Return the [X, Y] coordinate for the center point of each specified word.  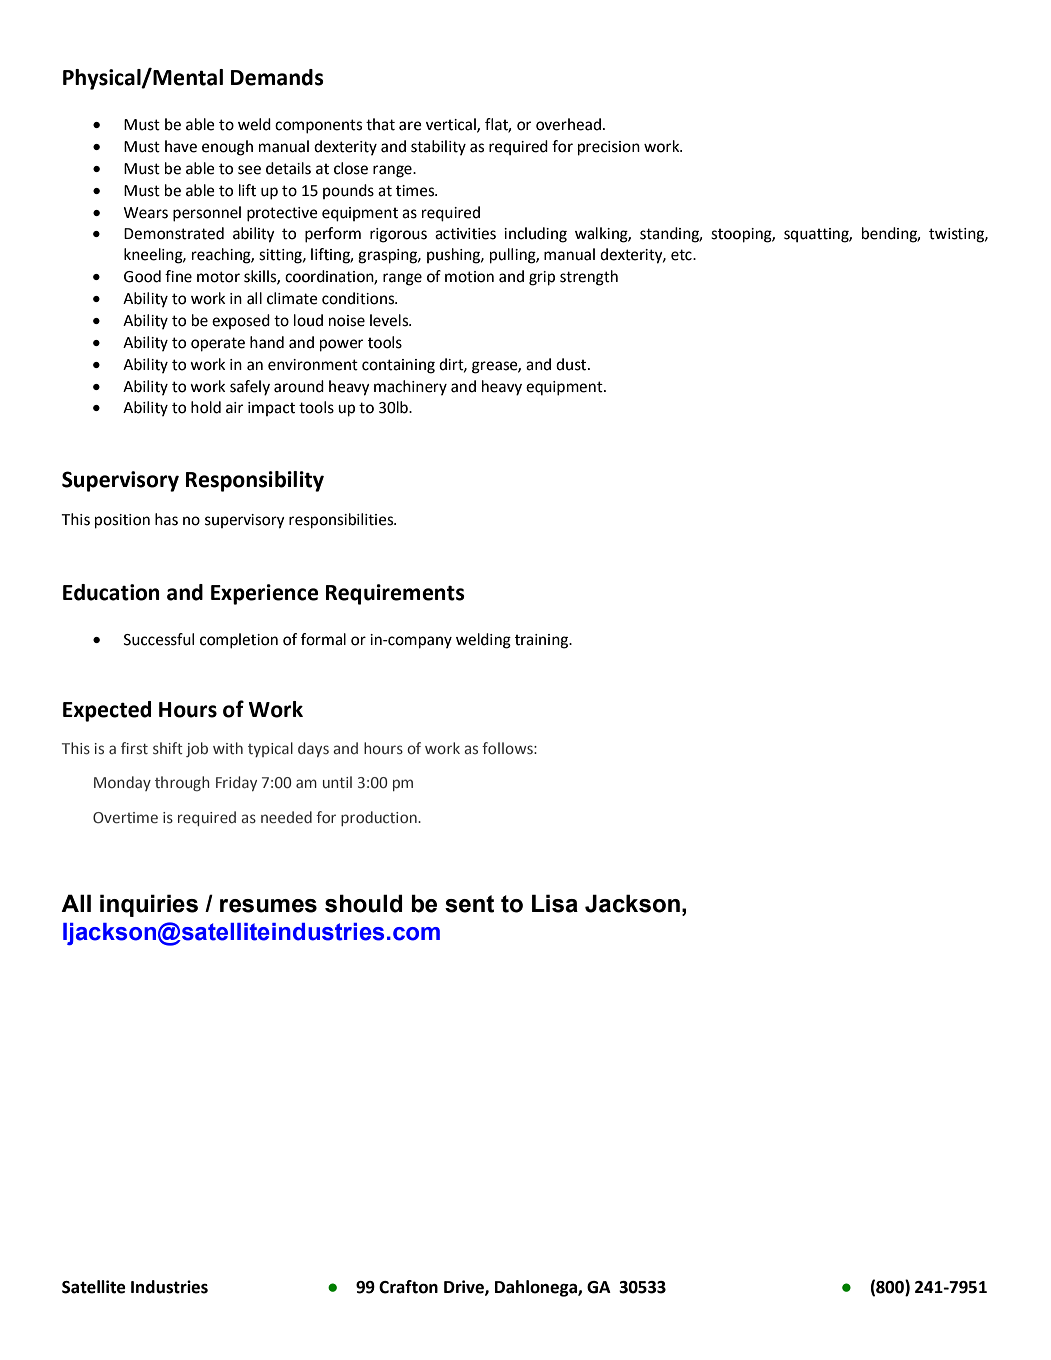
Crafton [408, 1287]
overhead [568, 124]
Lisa [555, 903]
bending [891, 235]
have [181, 146]
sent [469, 904]
